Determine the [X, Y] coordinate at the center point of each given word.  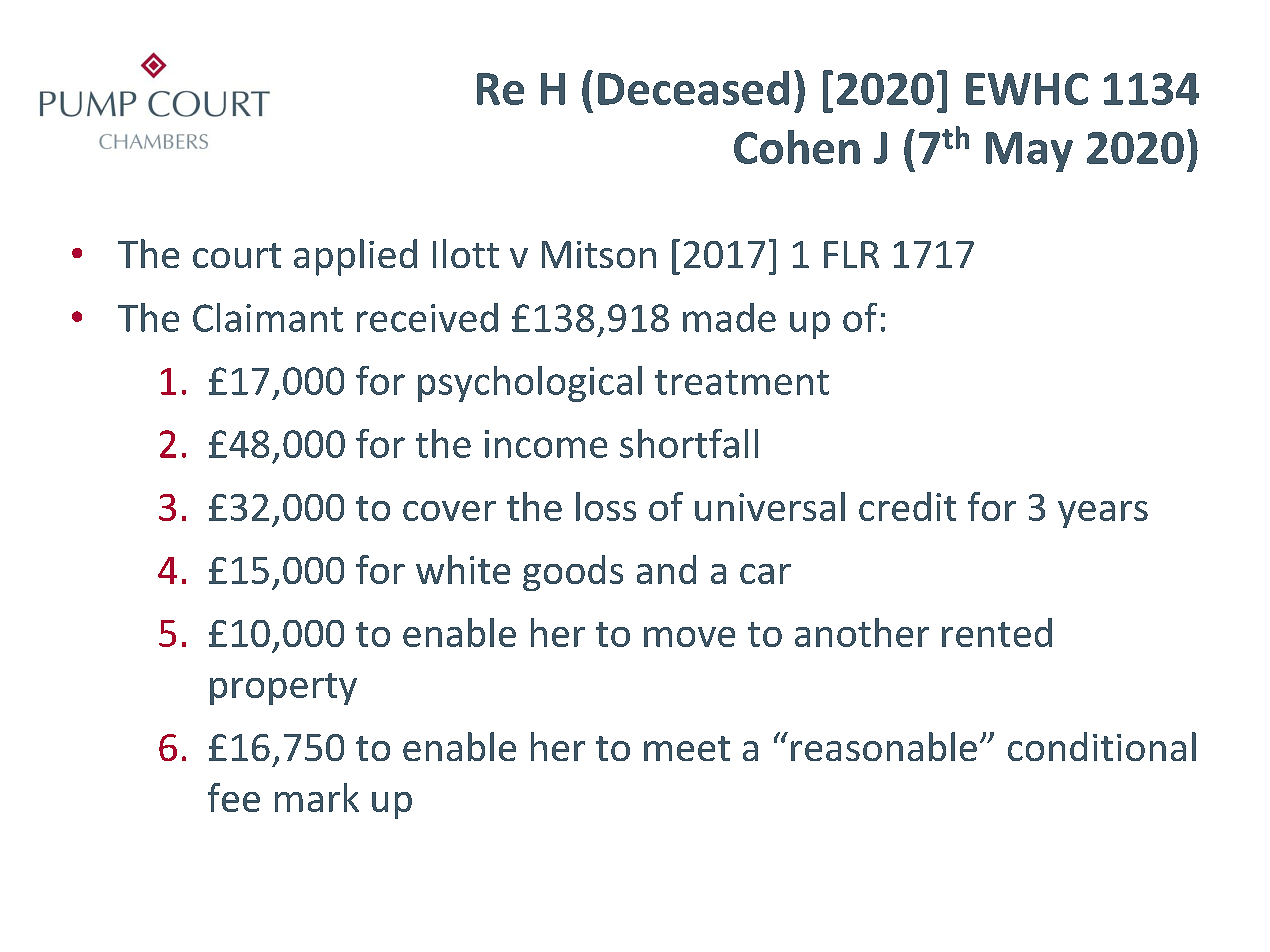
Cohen [797, 147]
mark [317, 797]
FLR [851, 254]
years [1103, 514]
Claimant [268, 317]
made [729, 317]
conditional [1102, 746]
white [463, 569]
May [1029, 152]
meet [687, 748]
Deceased [693, 88]
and [666, 569]
